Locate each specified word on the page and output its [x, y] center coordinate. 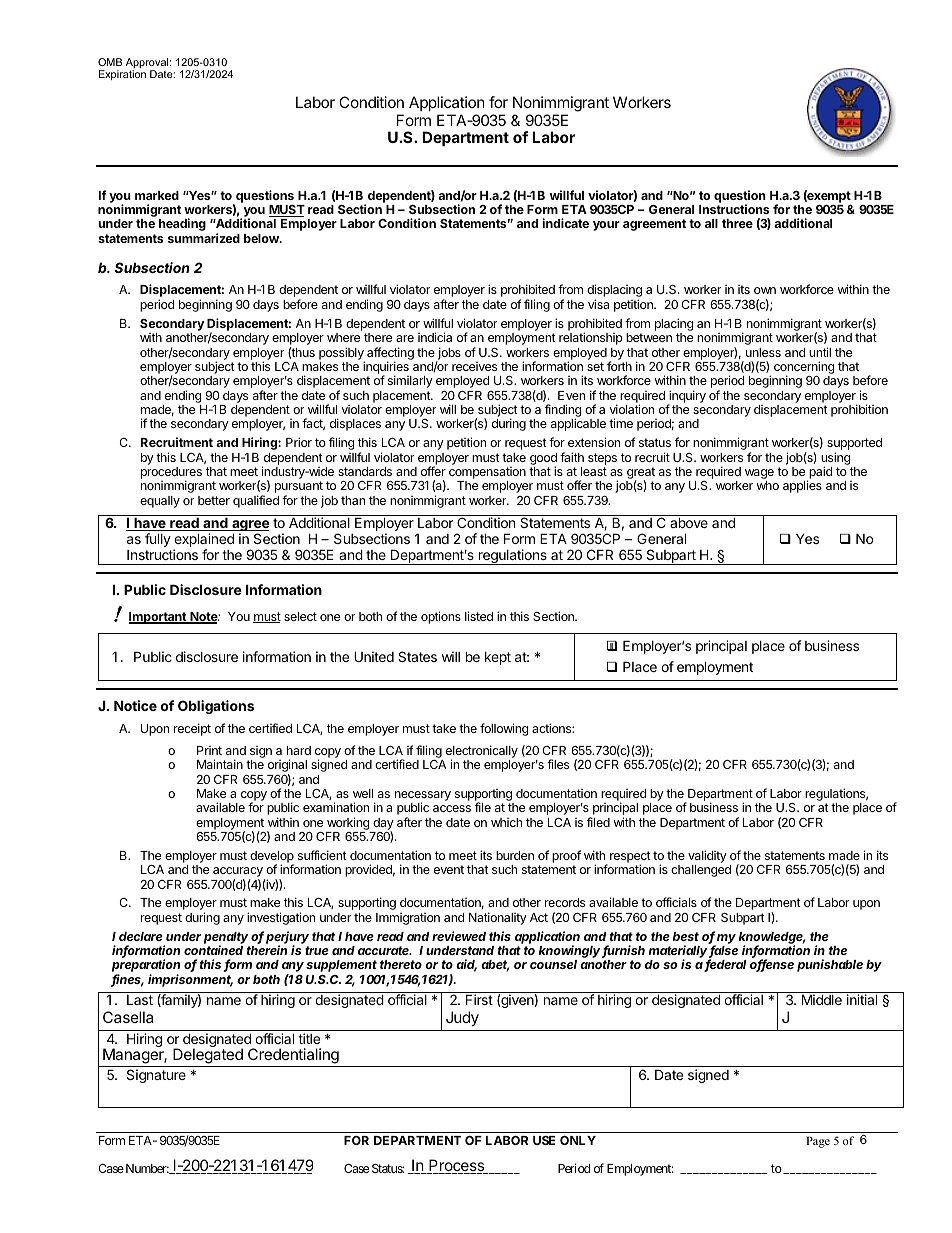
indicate [565, 223]
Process [457, 1166]
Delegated [208, 1057]
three [737, 223]
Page [818, 1142]
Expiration [122, 75]
